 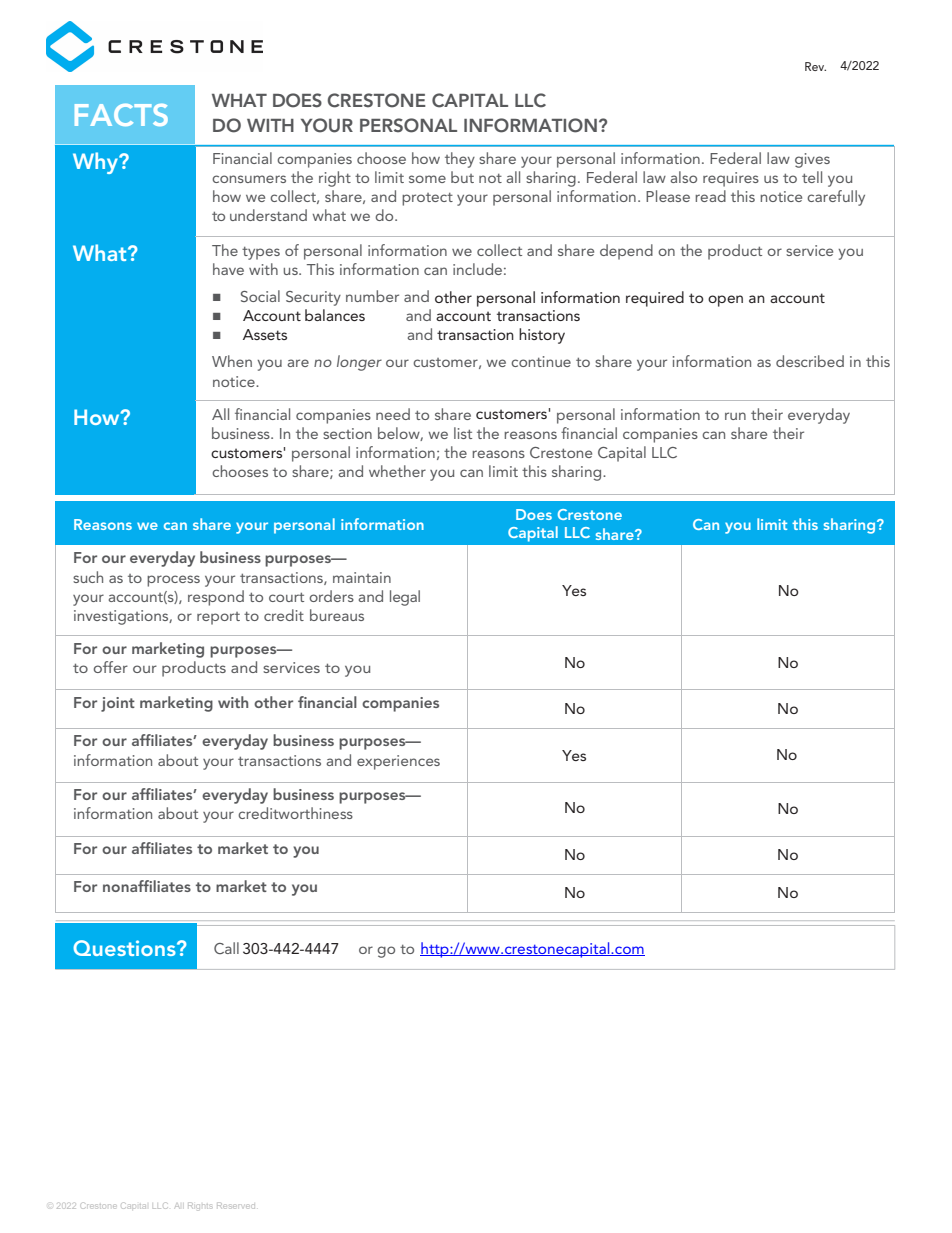 What do you see at coordinates (218, 618) in the document?
I see `report` at bounding box center [218, 618].
